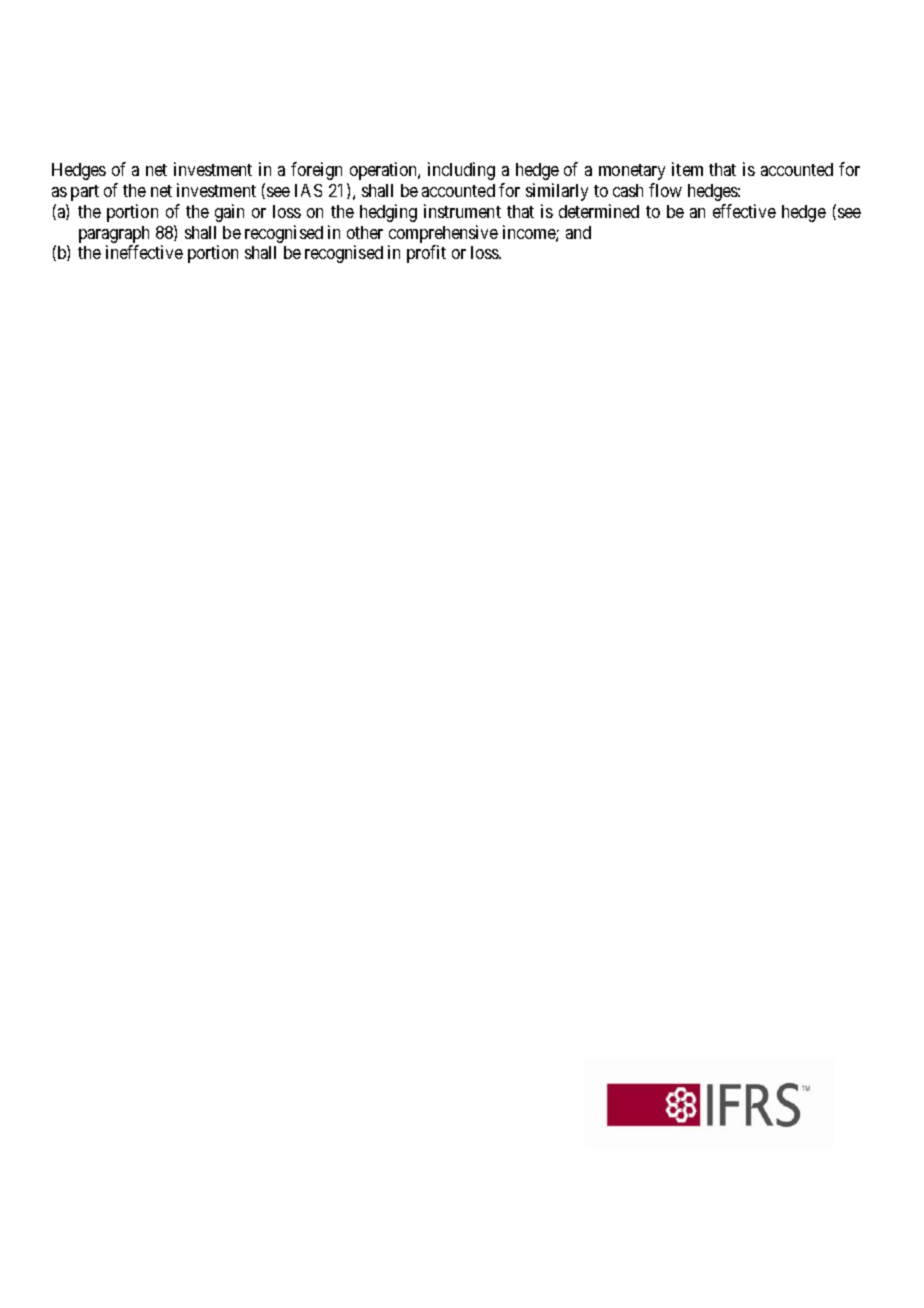 This screenshot has height=1308, width=924. What do you see at coordinates (114, 234) in the screenshot?
I see `paragraph` at bounding box center [114, 234].
